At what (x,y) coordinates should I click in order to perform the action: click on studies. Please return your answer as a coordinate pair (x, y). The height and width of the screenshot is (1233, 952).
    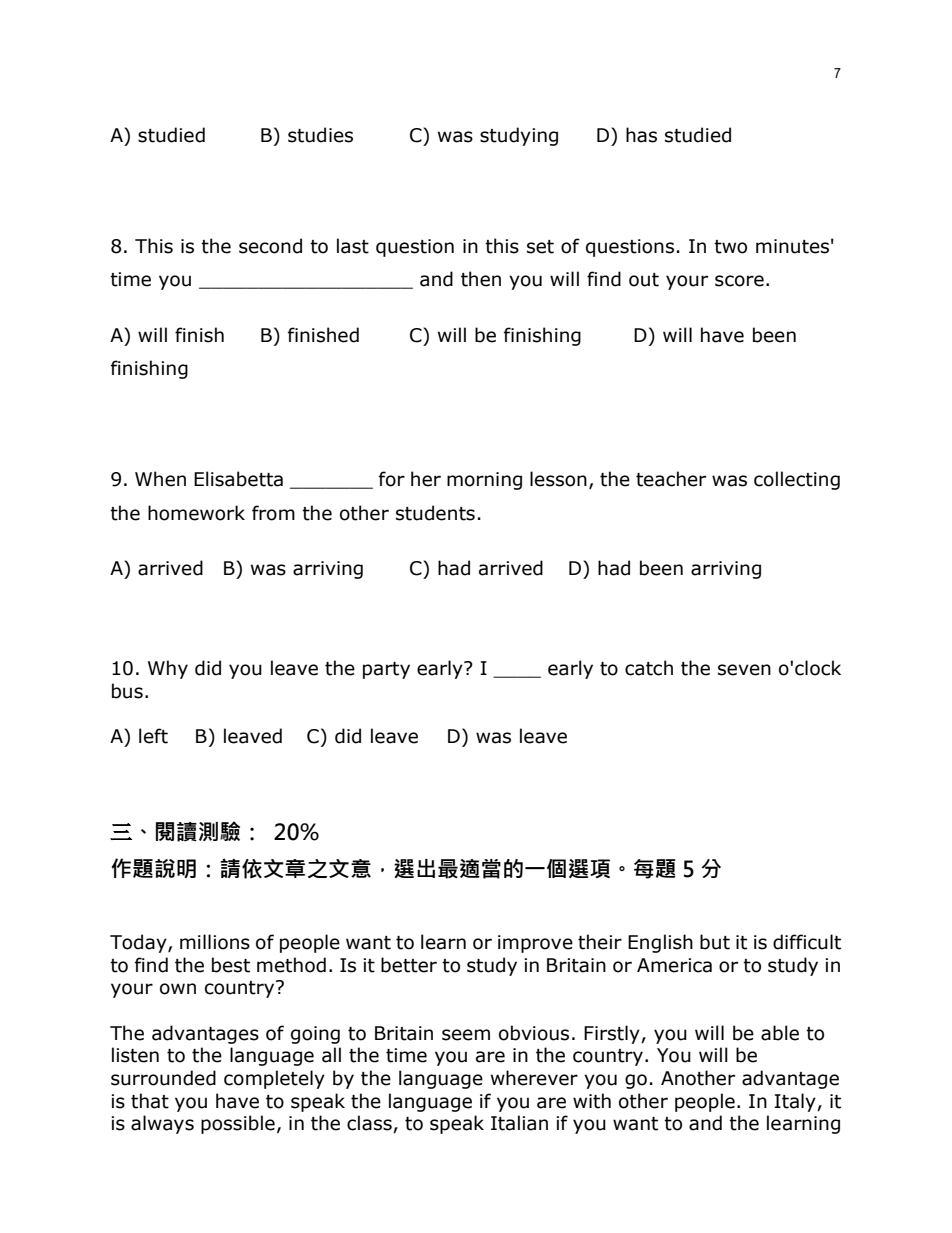
    Looking at the image, I should click on (320, 135).
